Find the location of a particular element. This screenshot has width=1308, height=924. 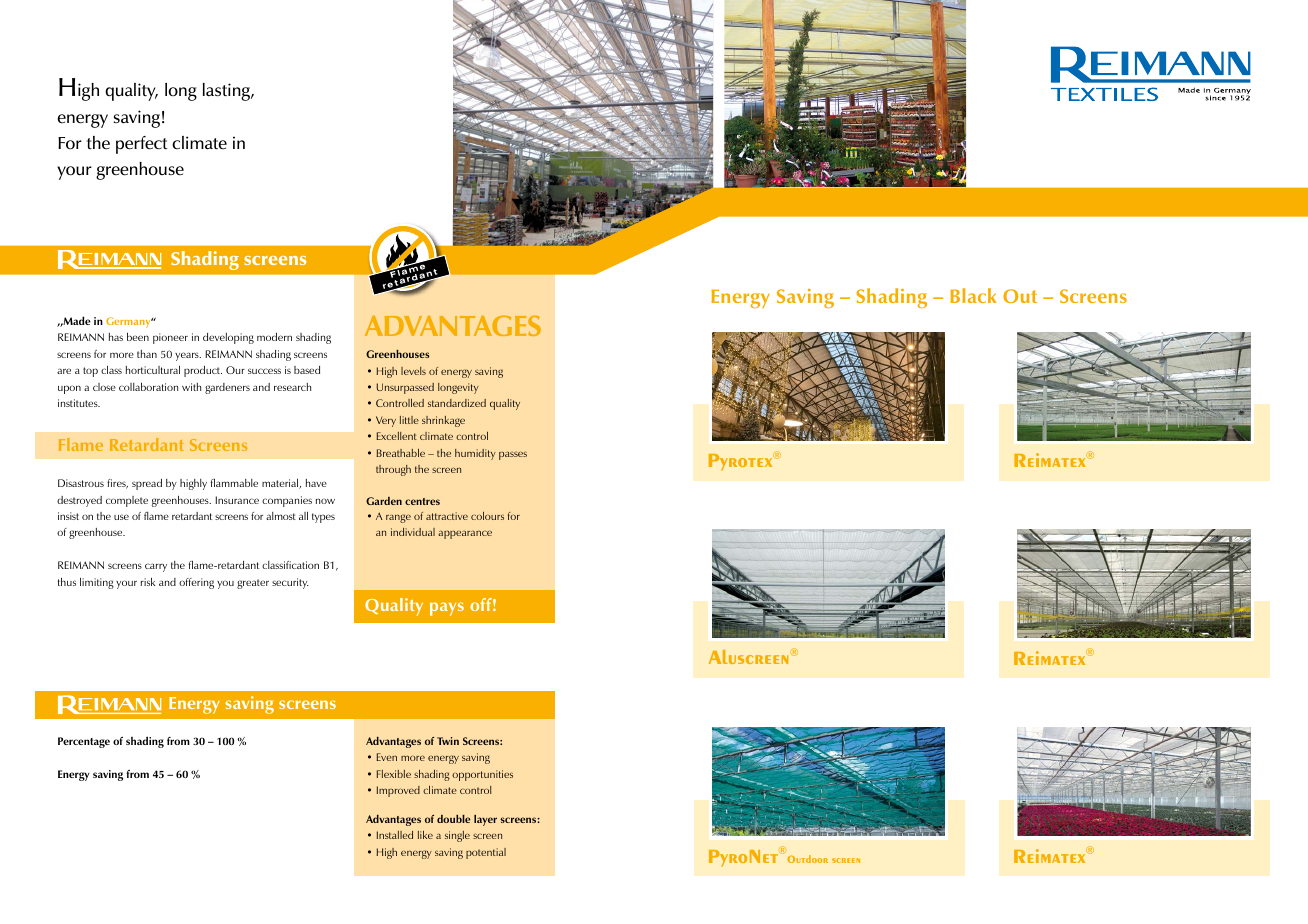

colours is located at coordinates (487, 516).
